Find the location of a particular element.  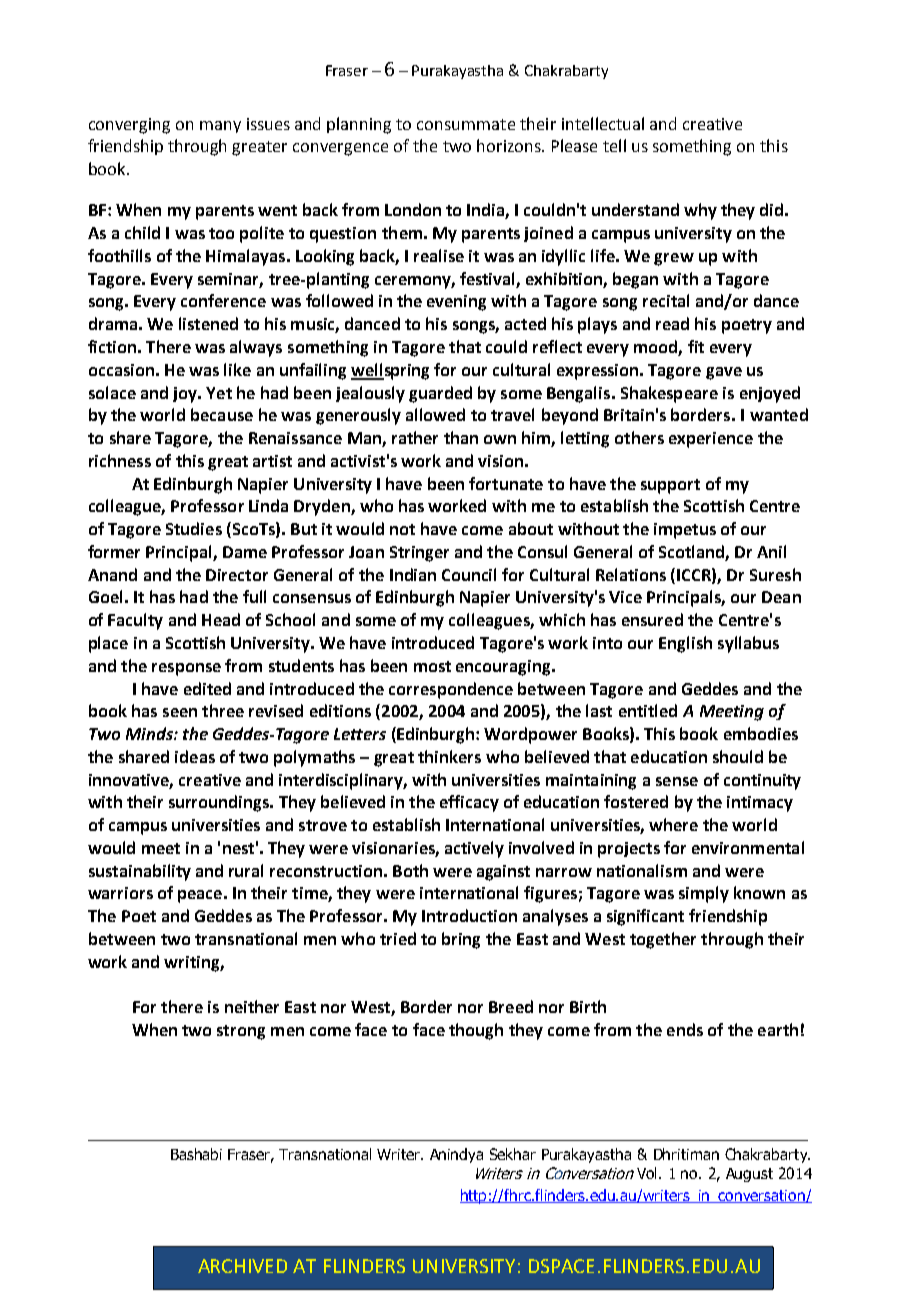

August is located at coordinates (749, 1175).
